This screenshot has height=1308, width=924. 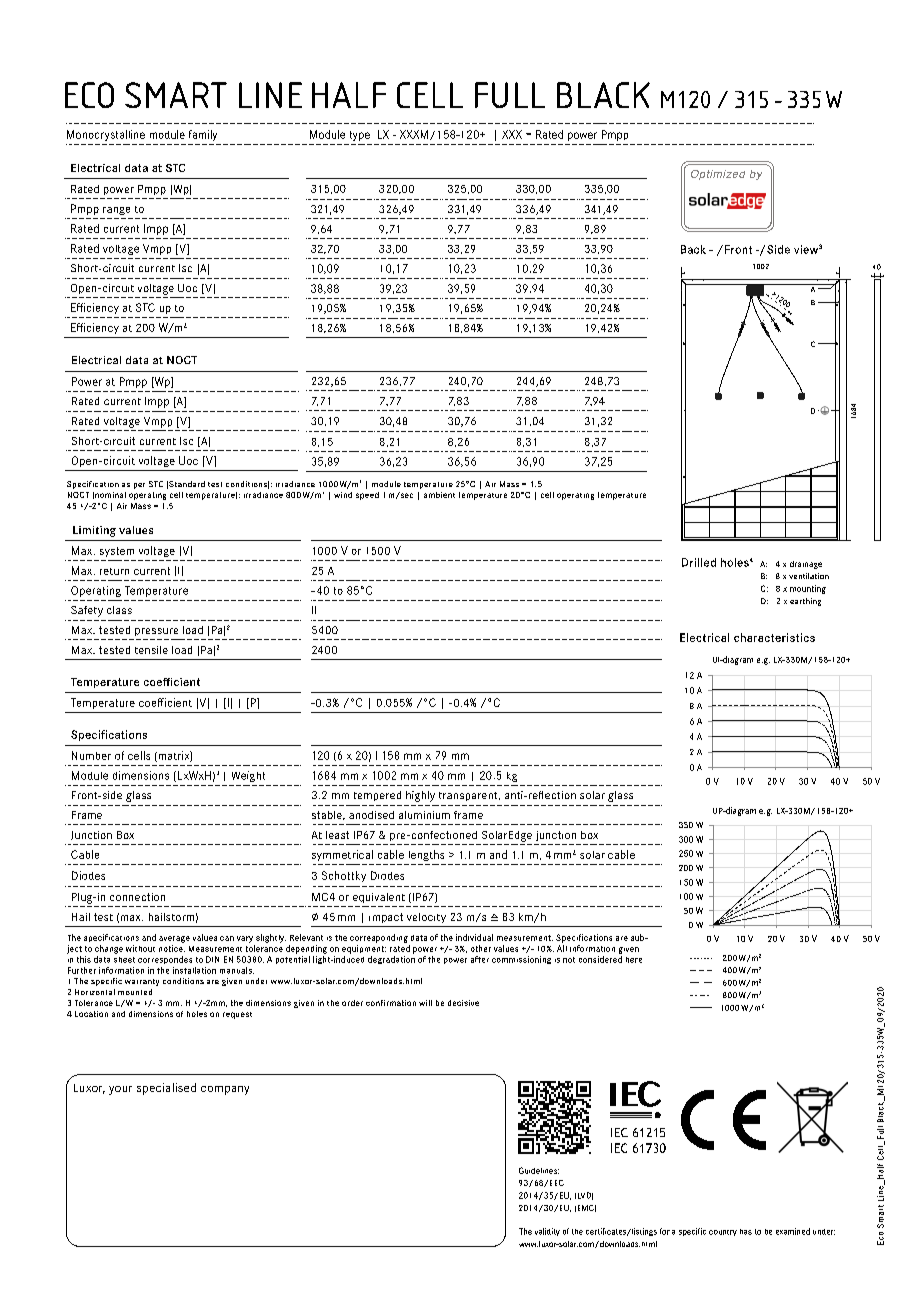 I want to click on ambient, so click(x=439, y=495).
